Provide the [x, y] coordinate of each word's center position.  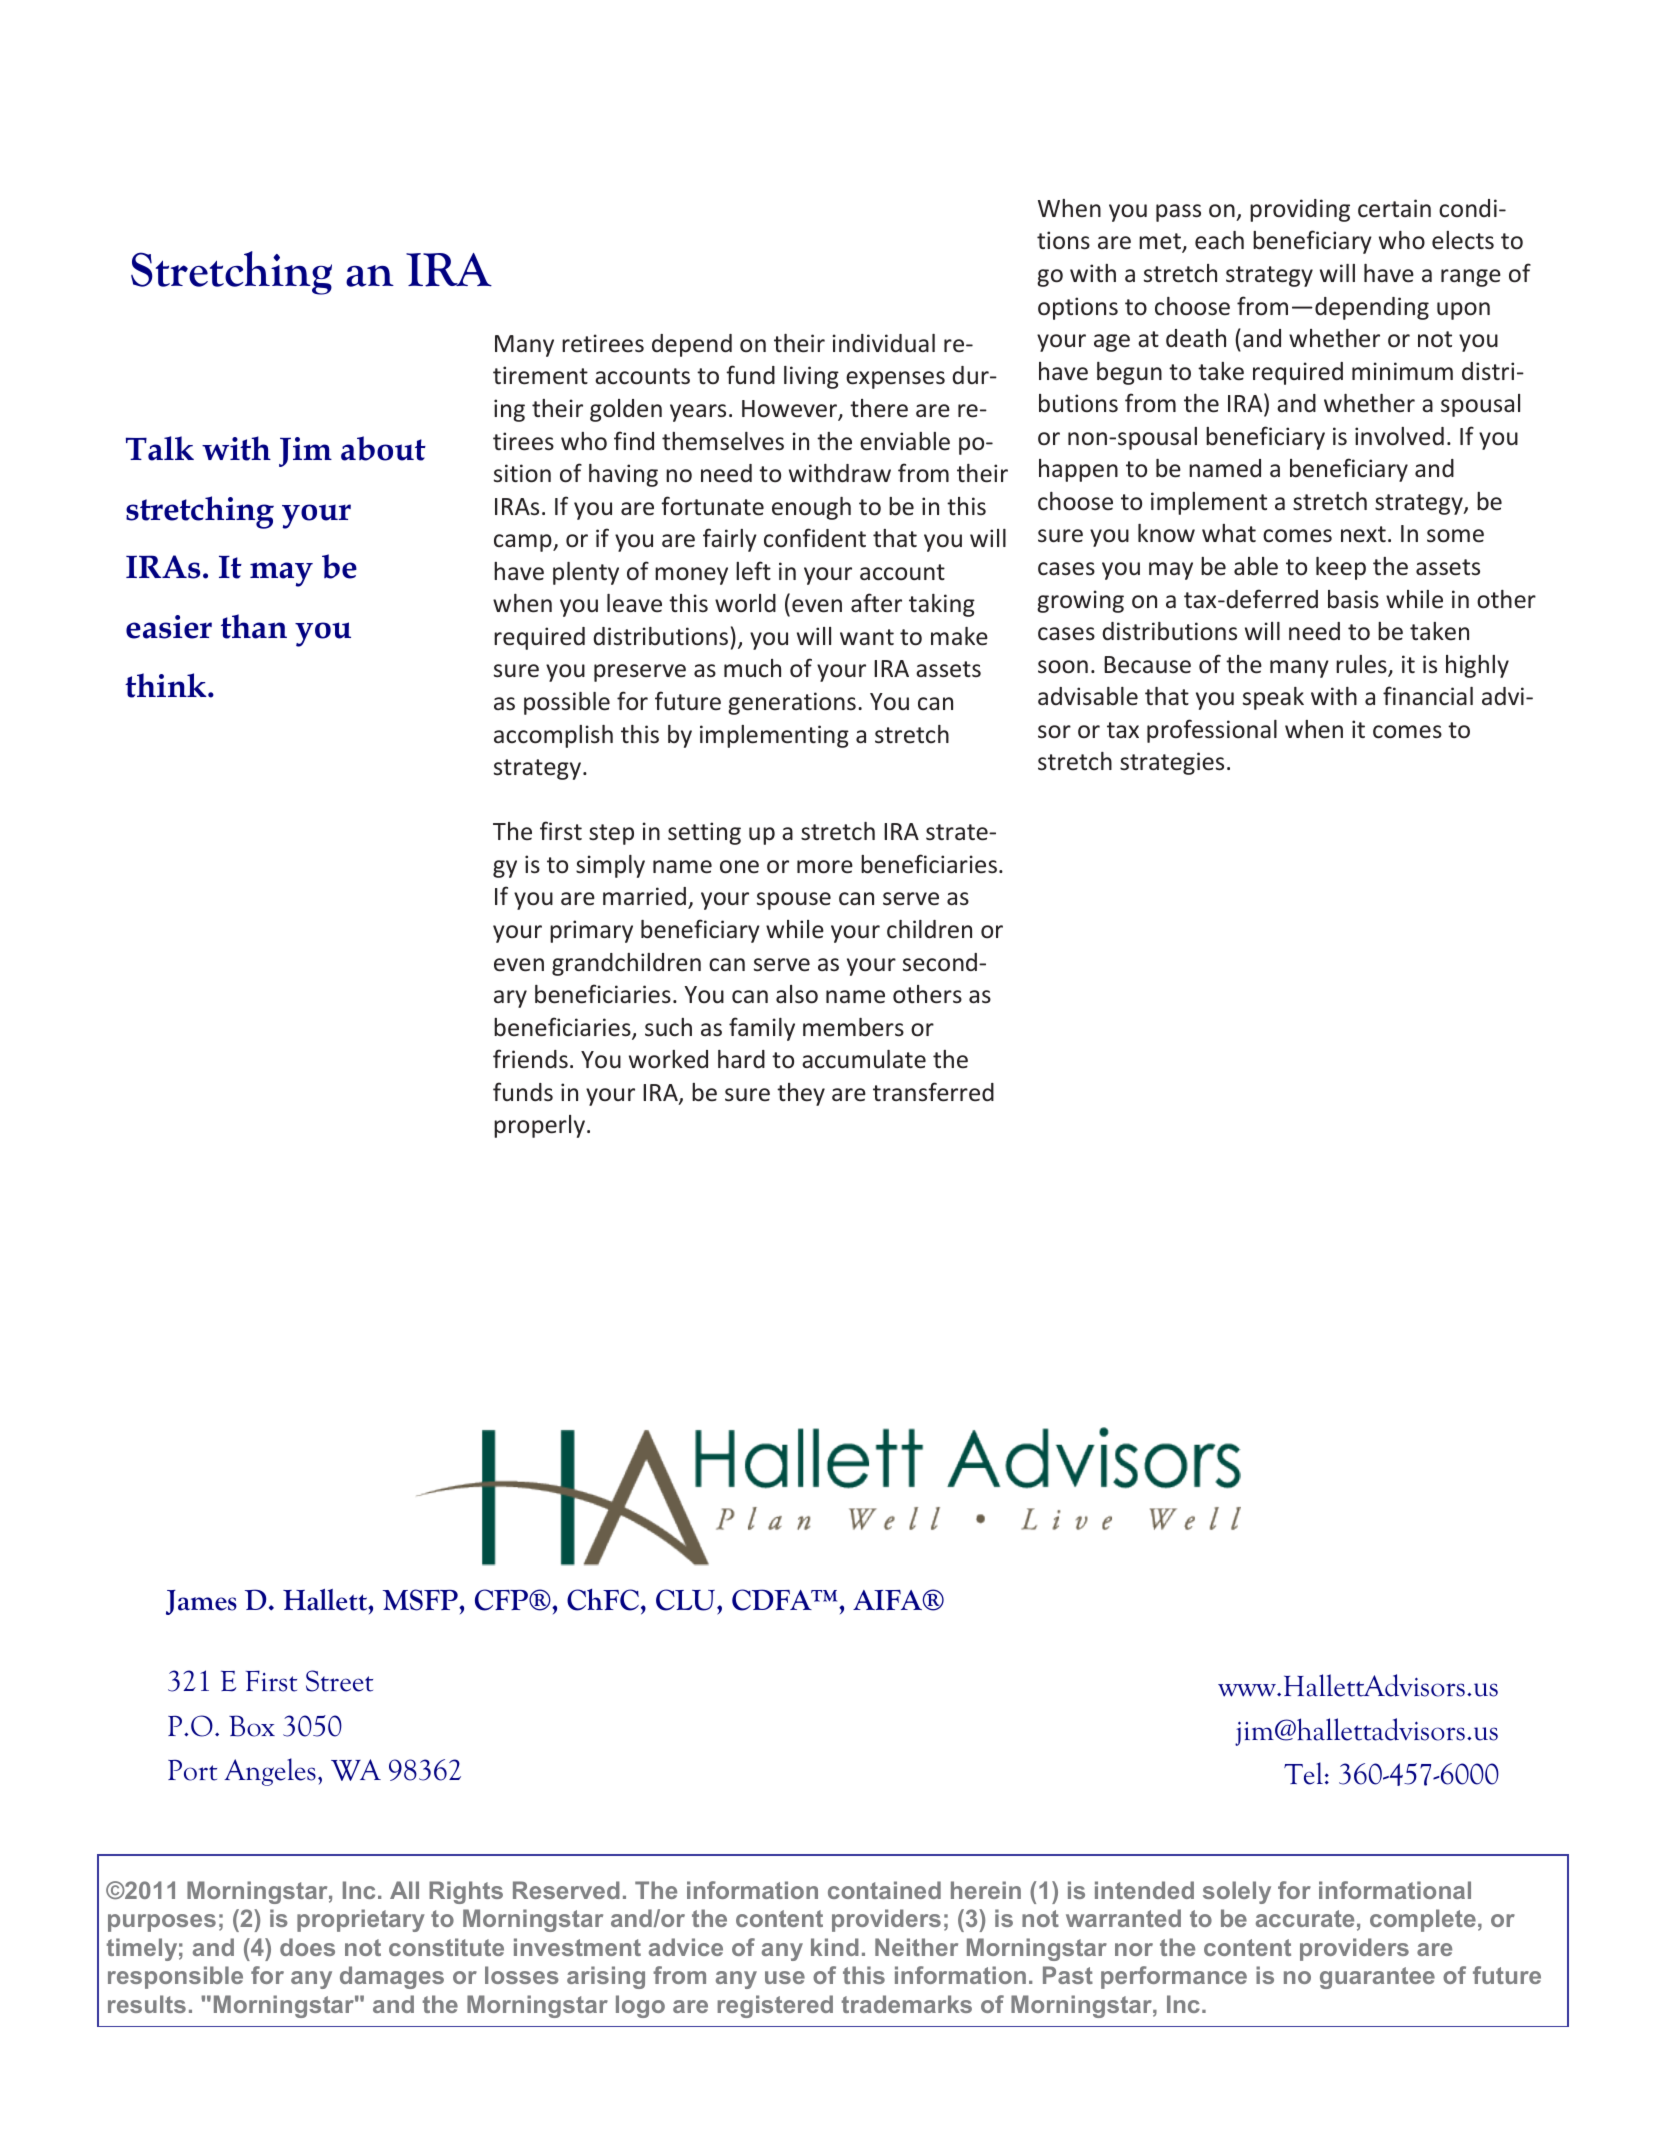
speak [1273, 698]
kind [835, 1947]
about [383, 448]
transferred [933, 1092]
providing [1300, 210]
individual [884, 343]
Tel [1303, 1773]
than [254, 626]
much [752, 668]
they [801, 1094]
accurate [1305, 1918]
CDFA [773, 1600]
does [307, 1947]
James [201, 1602]
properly [539, 1126]
